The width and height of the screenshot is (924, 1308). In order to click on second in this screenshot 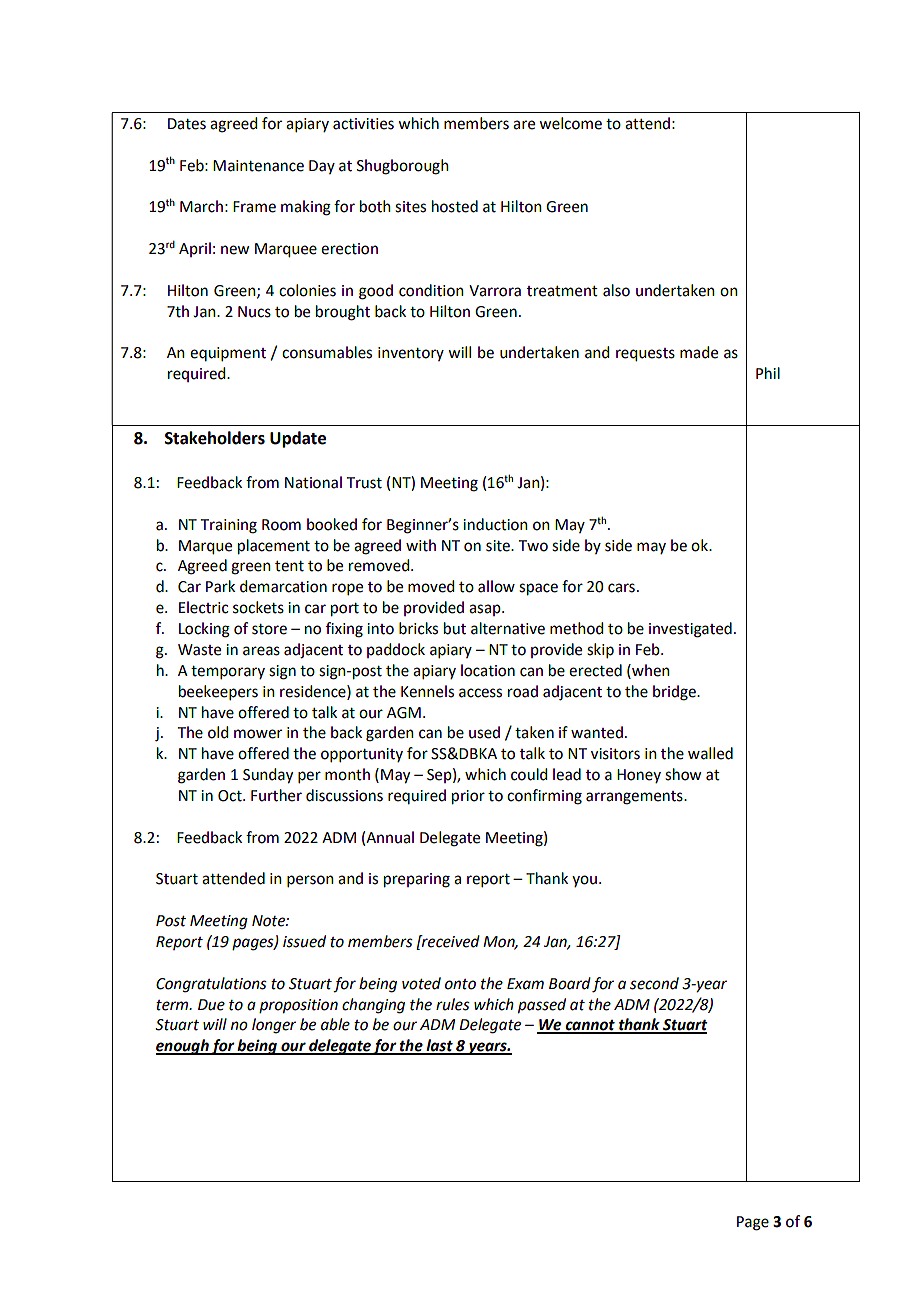, I will do `click(654, 983)`.
